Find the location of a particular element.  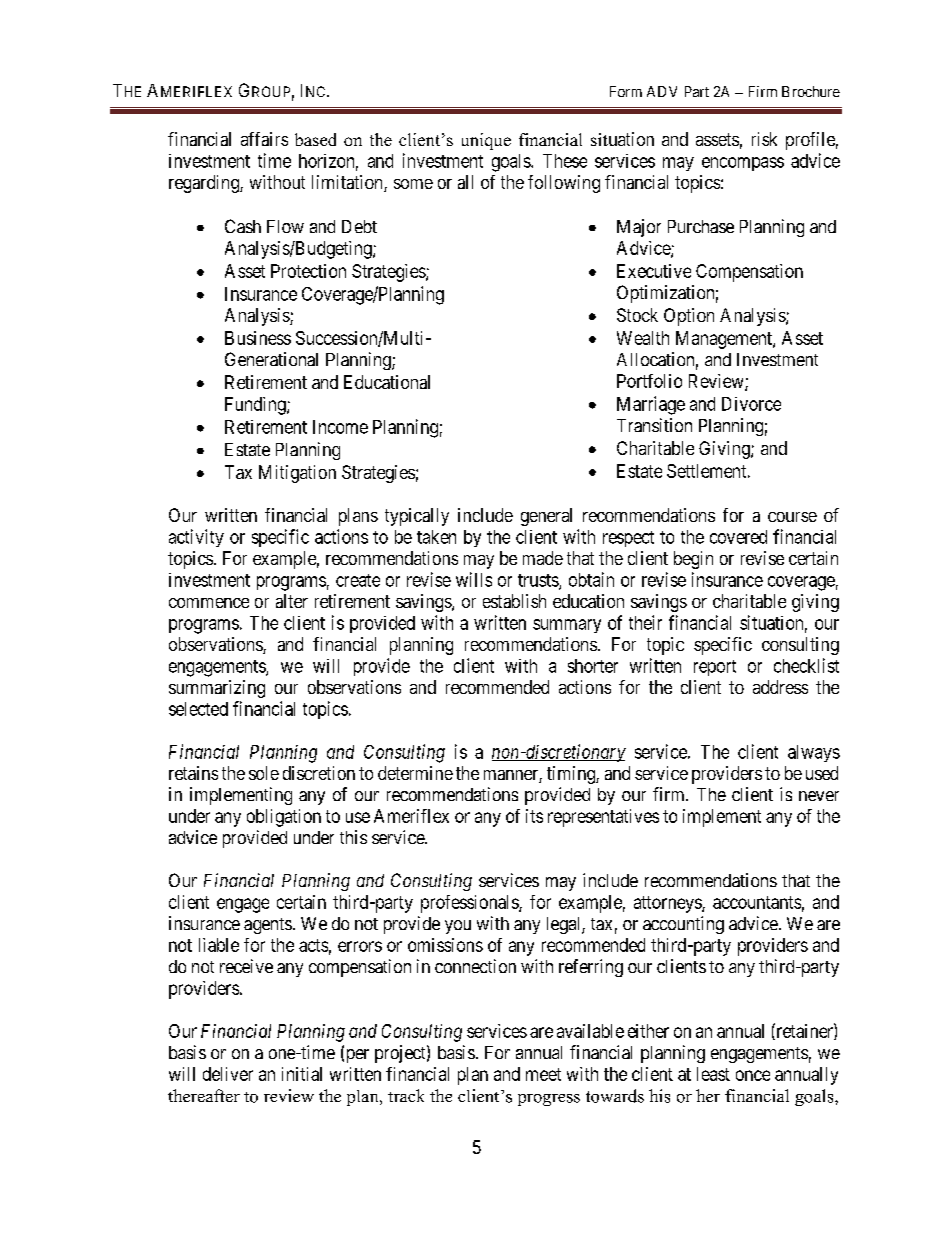

affairs is located at coordinates (264, 139).
